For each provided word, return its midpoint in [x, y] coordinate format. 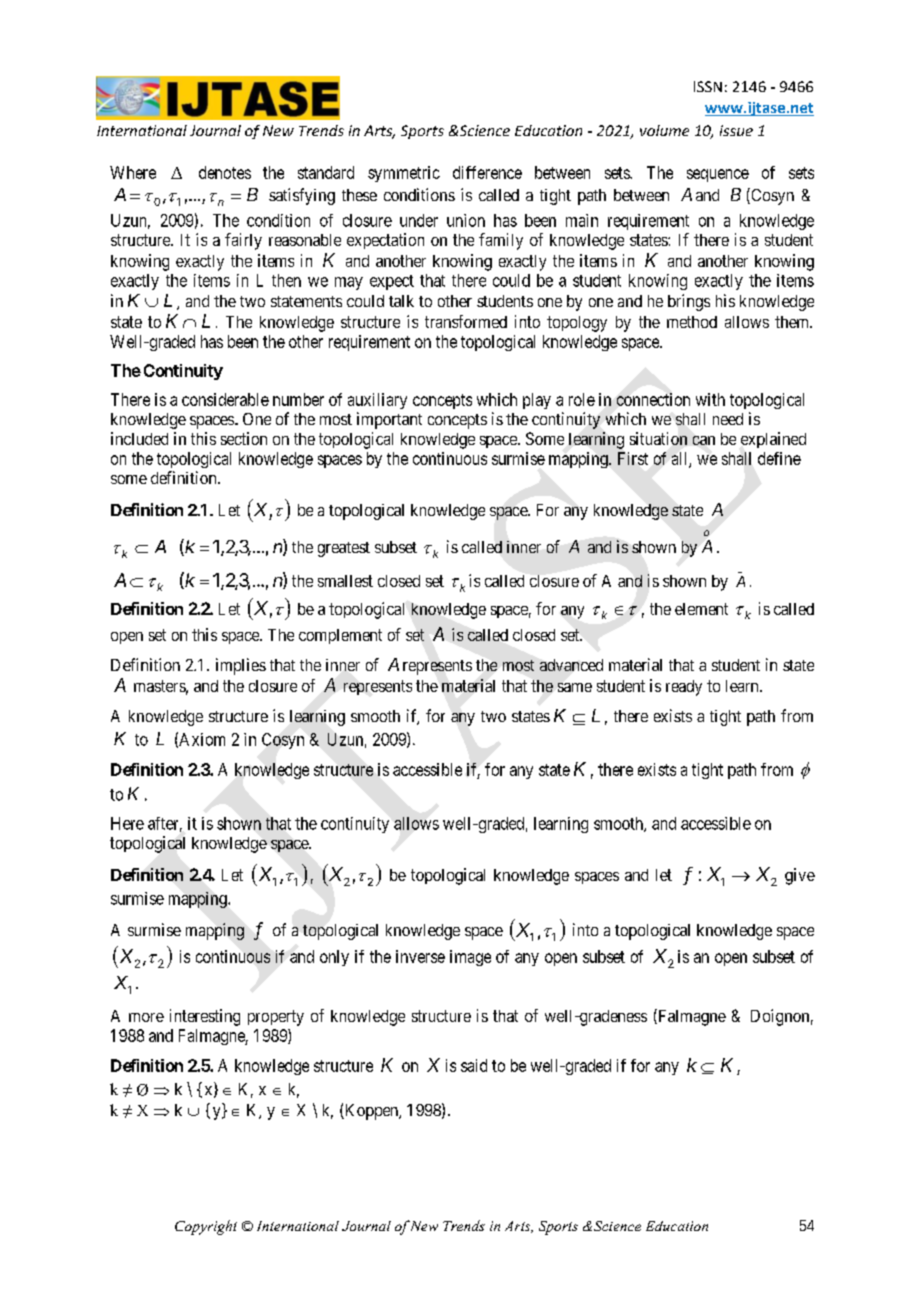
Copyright [206, 1227]
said [474, 1065]
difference [487, 172]
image [470, 958]
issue [736, 130]
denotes [225, 172]
